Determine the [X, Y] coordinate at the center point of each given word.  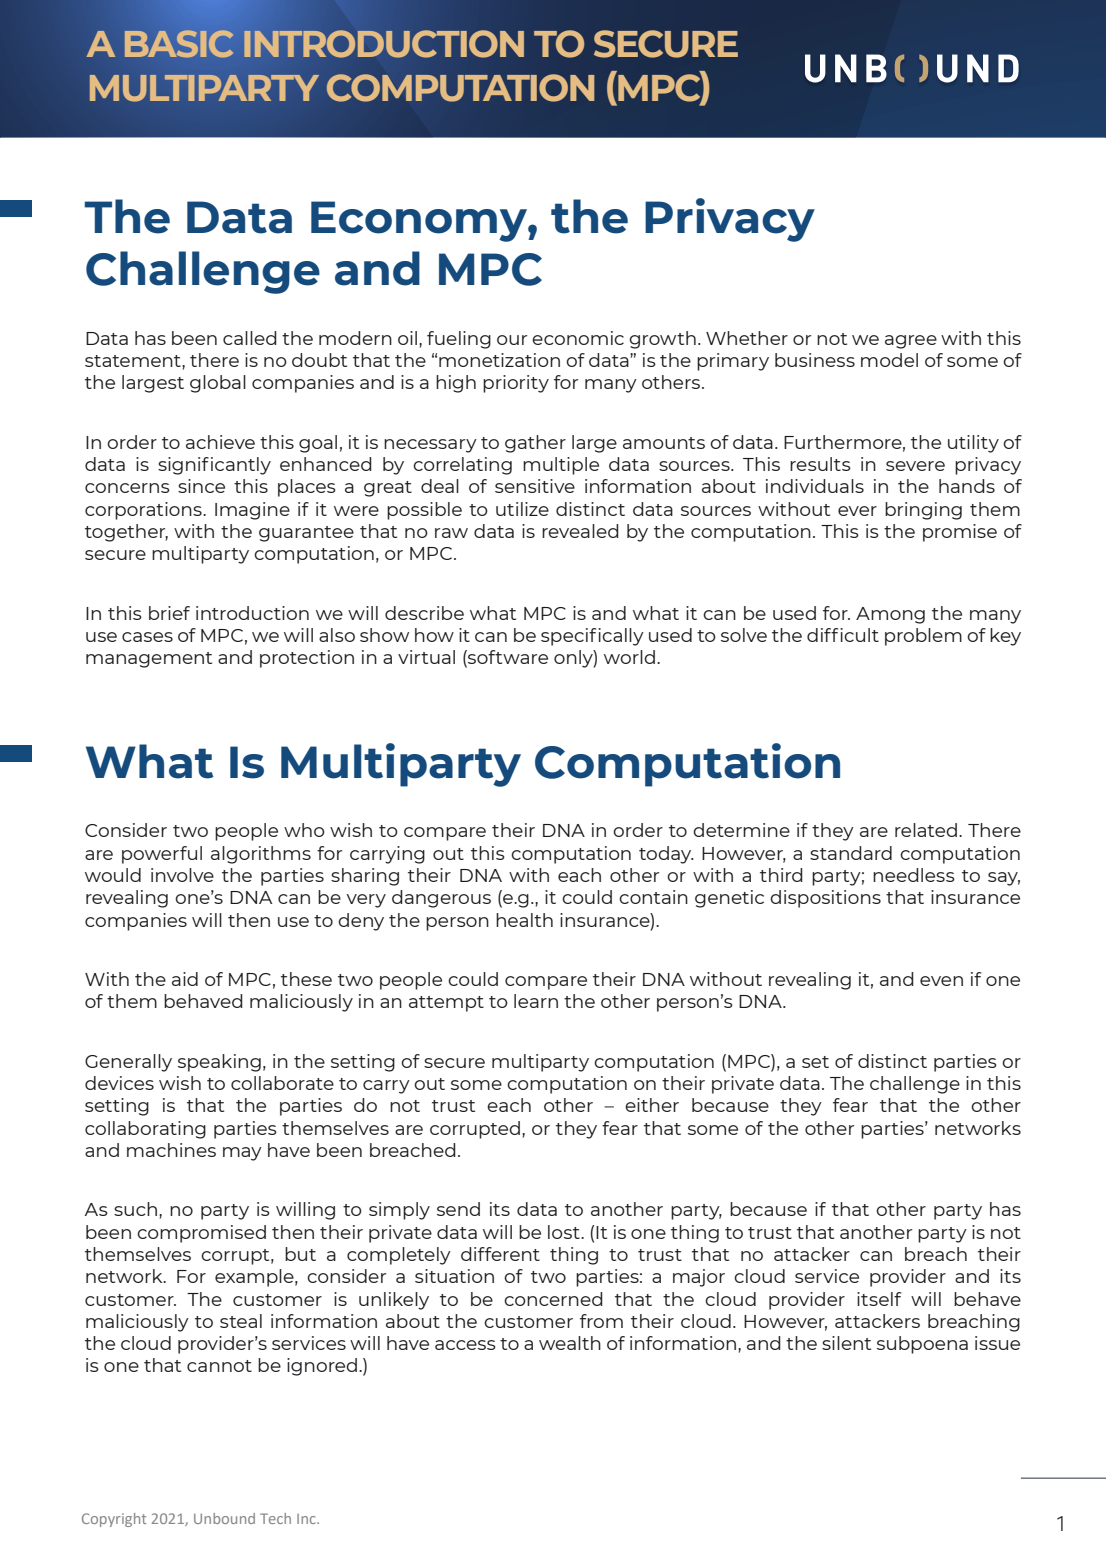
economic [578, 338]
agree [911, 342]
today [666, 855]
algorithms [261, 855]
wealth [570, 1343]
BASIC [179, 43]
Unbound [224, 1518]
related [926, 830]
